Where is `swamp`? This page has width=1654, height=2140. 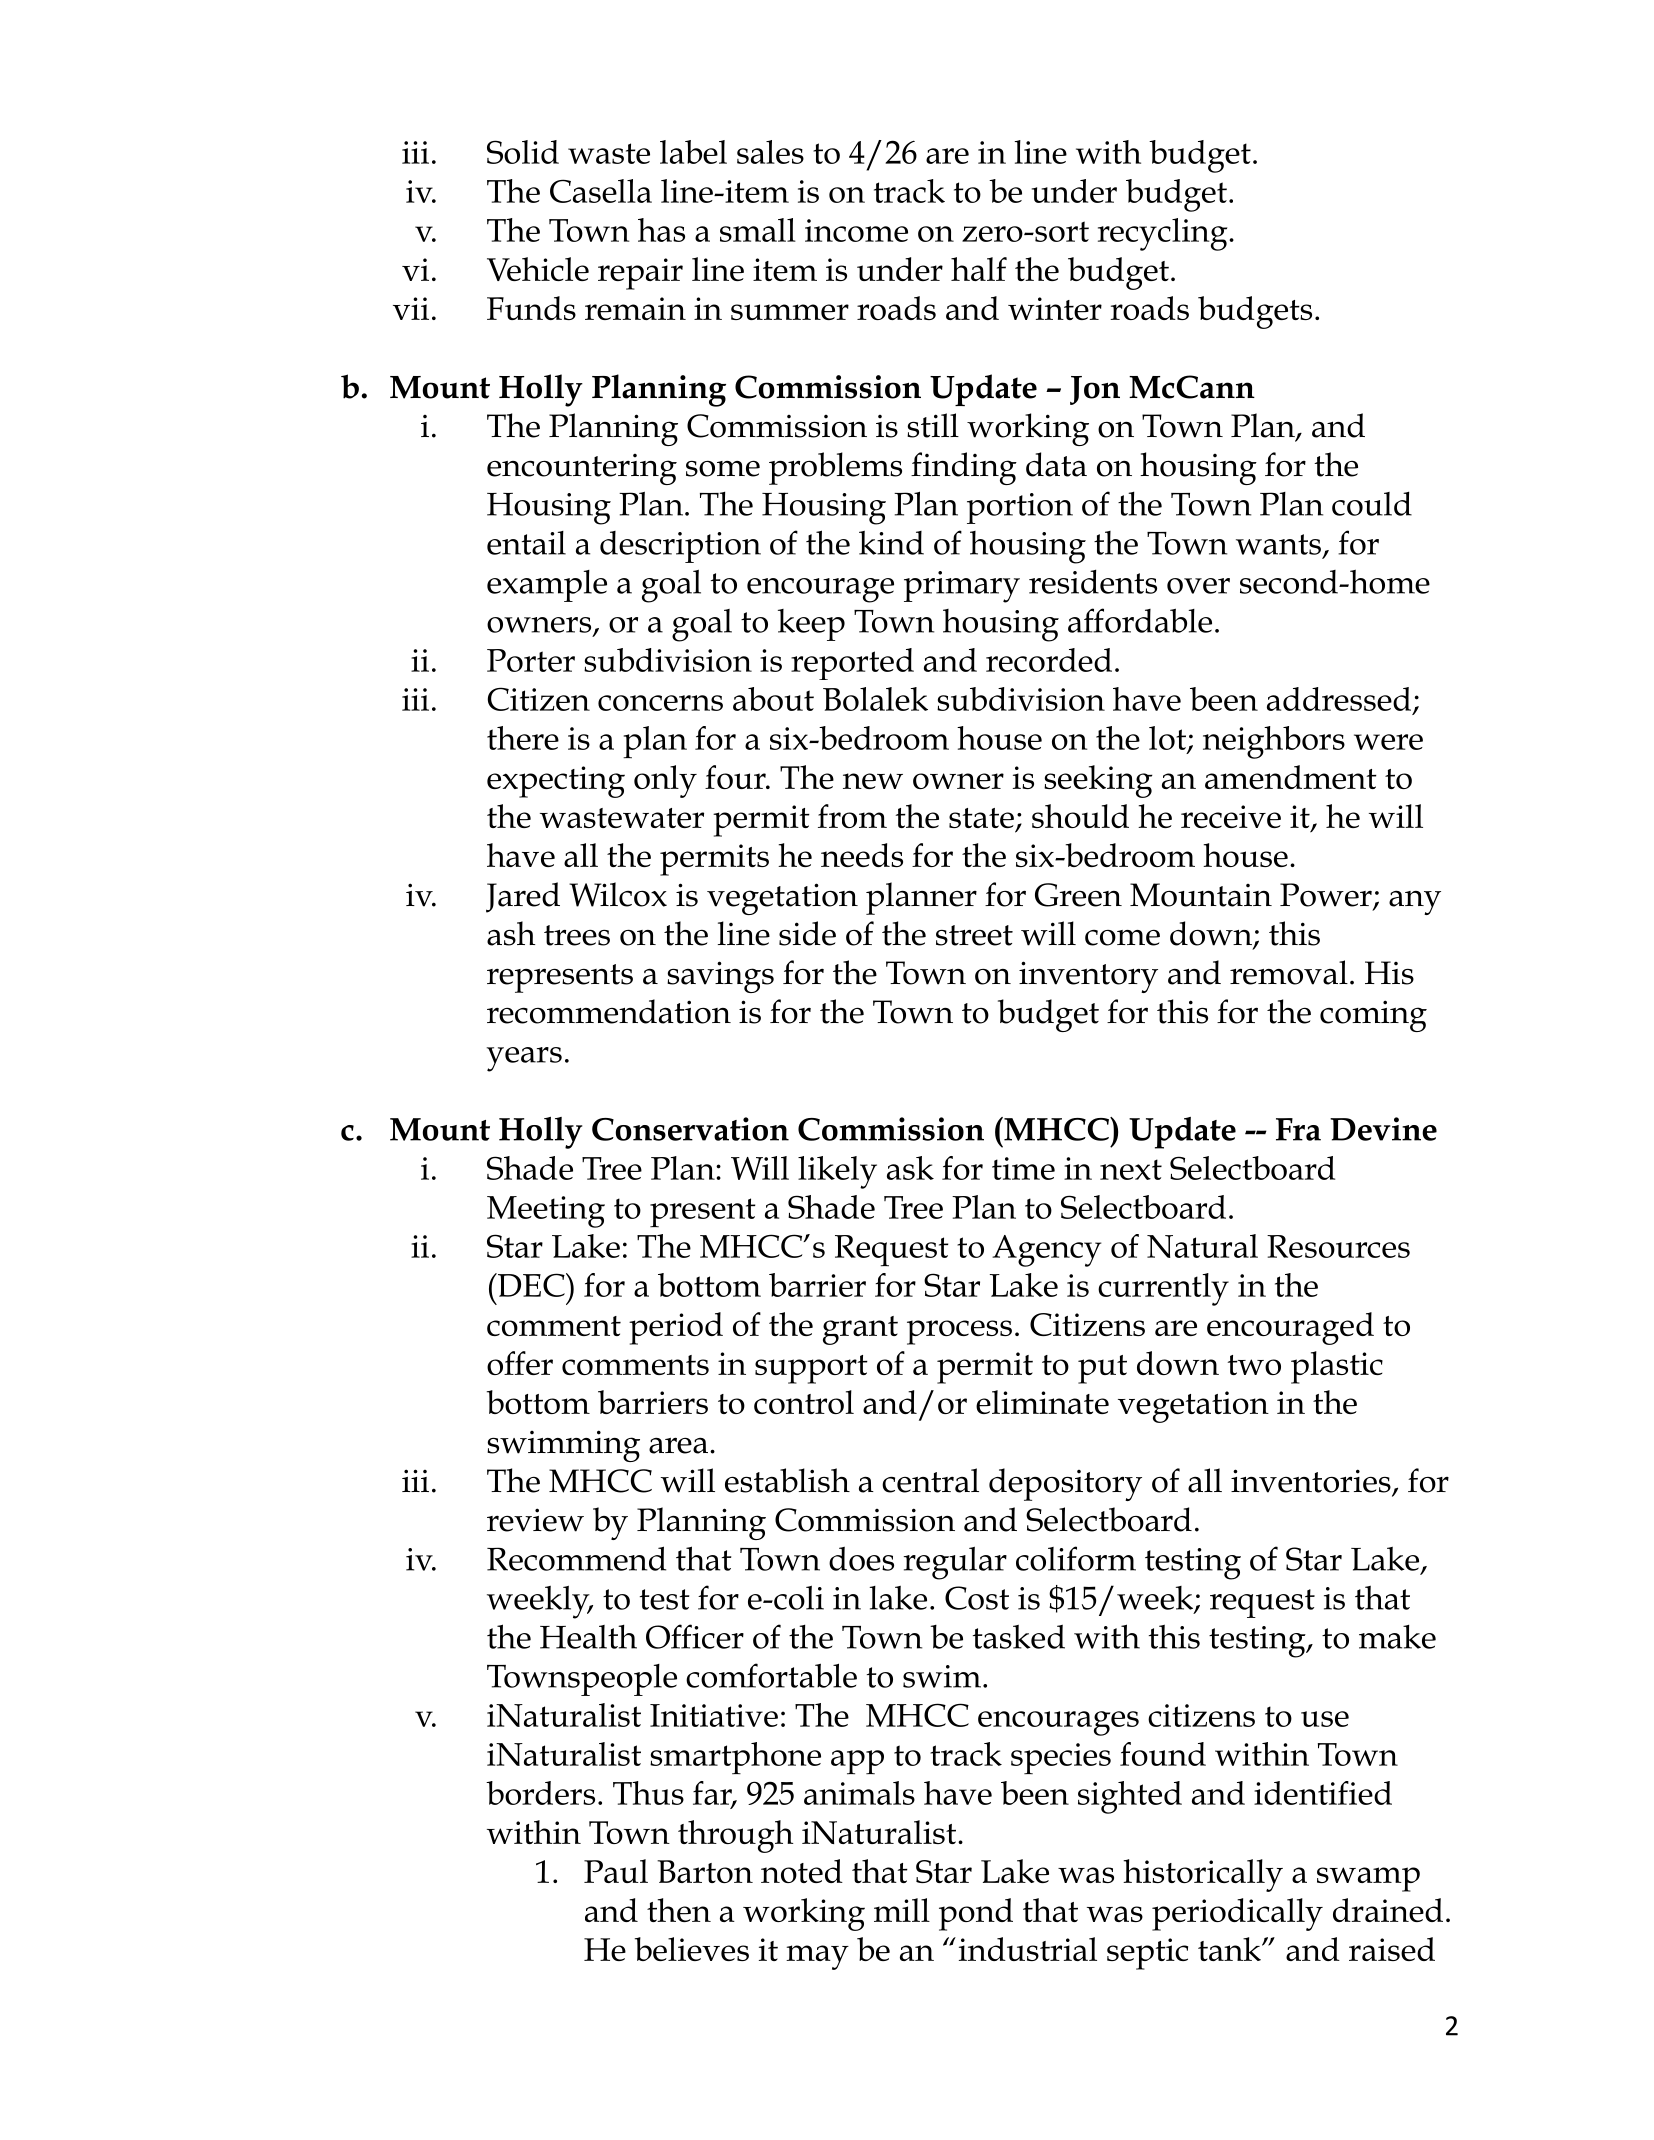 swamp is located at coordinates (1368, 1879).
